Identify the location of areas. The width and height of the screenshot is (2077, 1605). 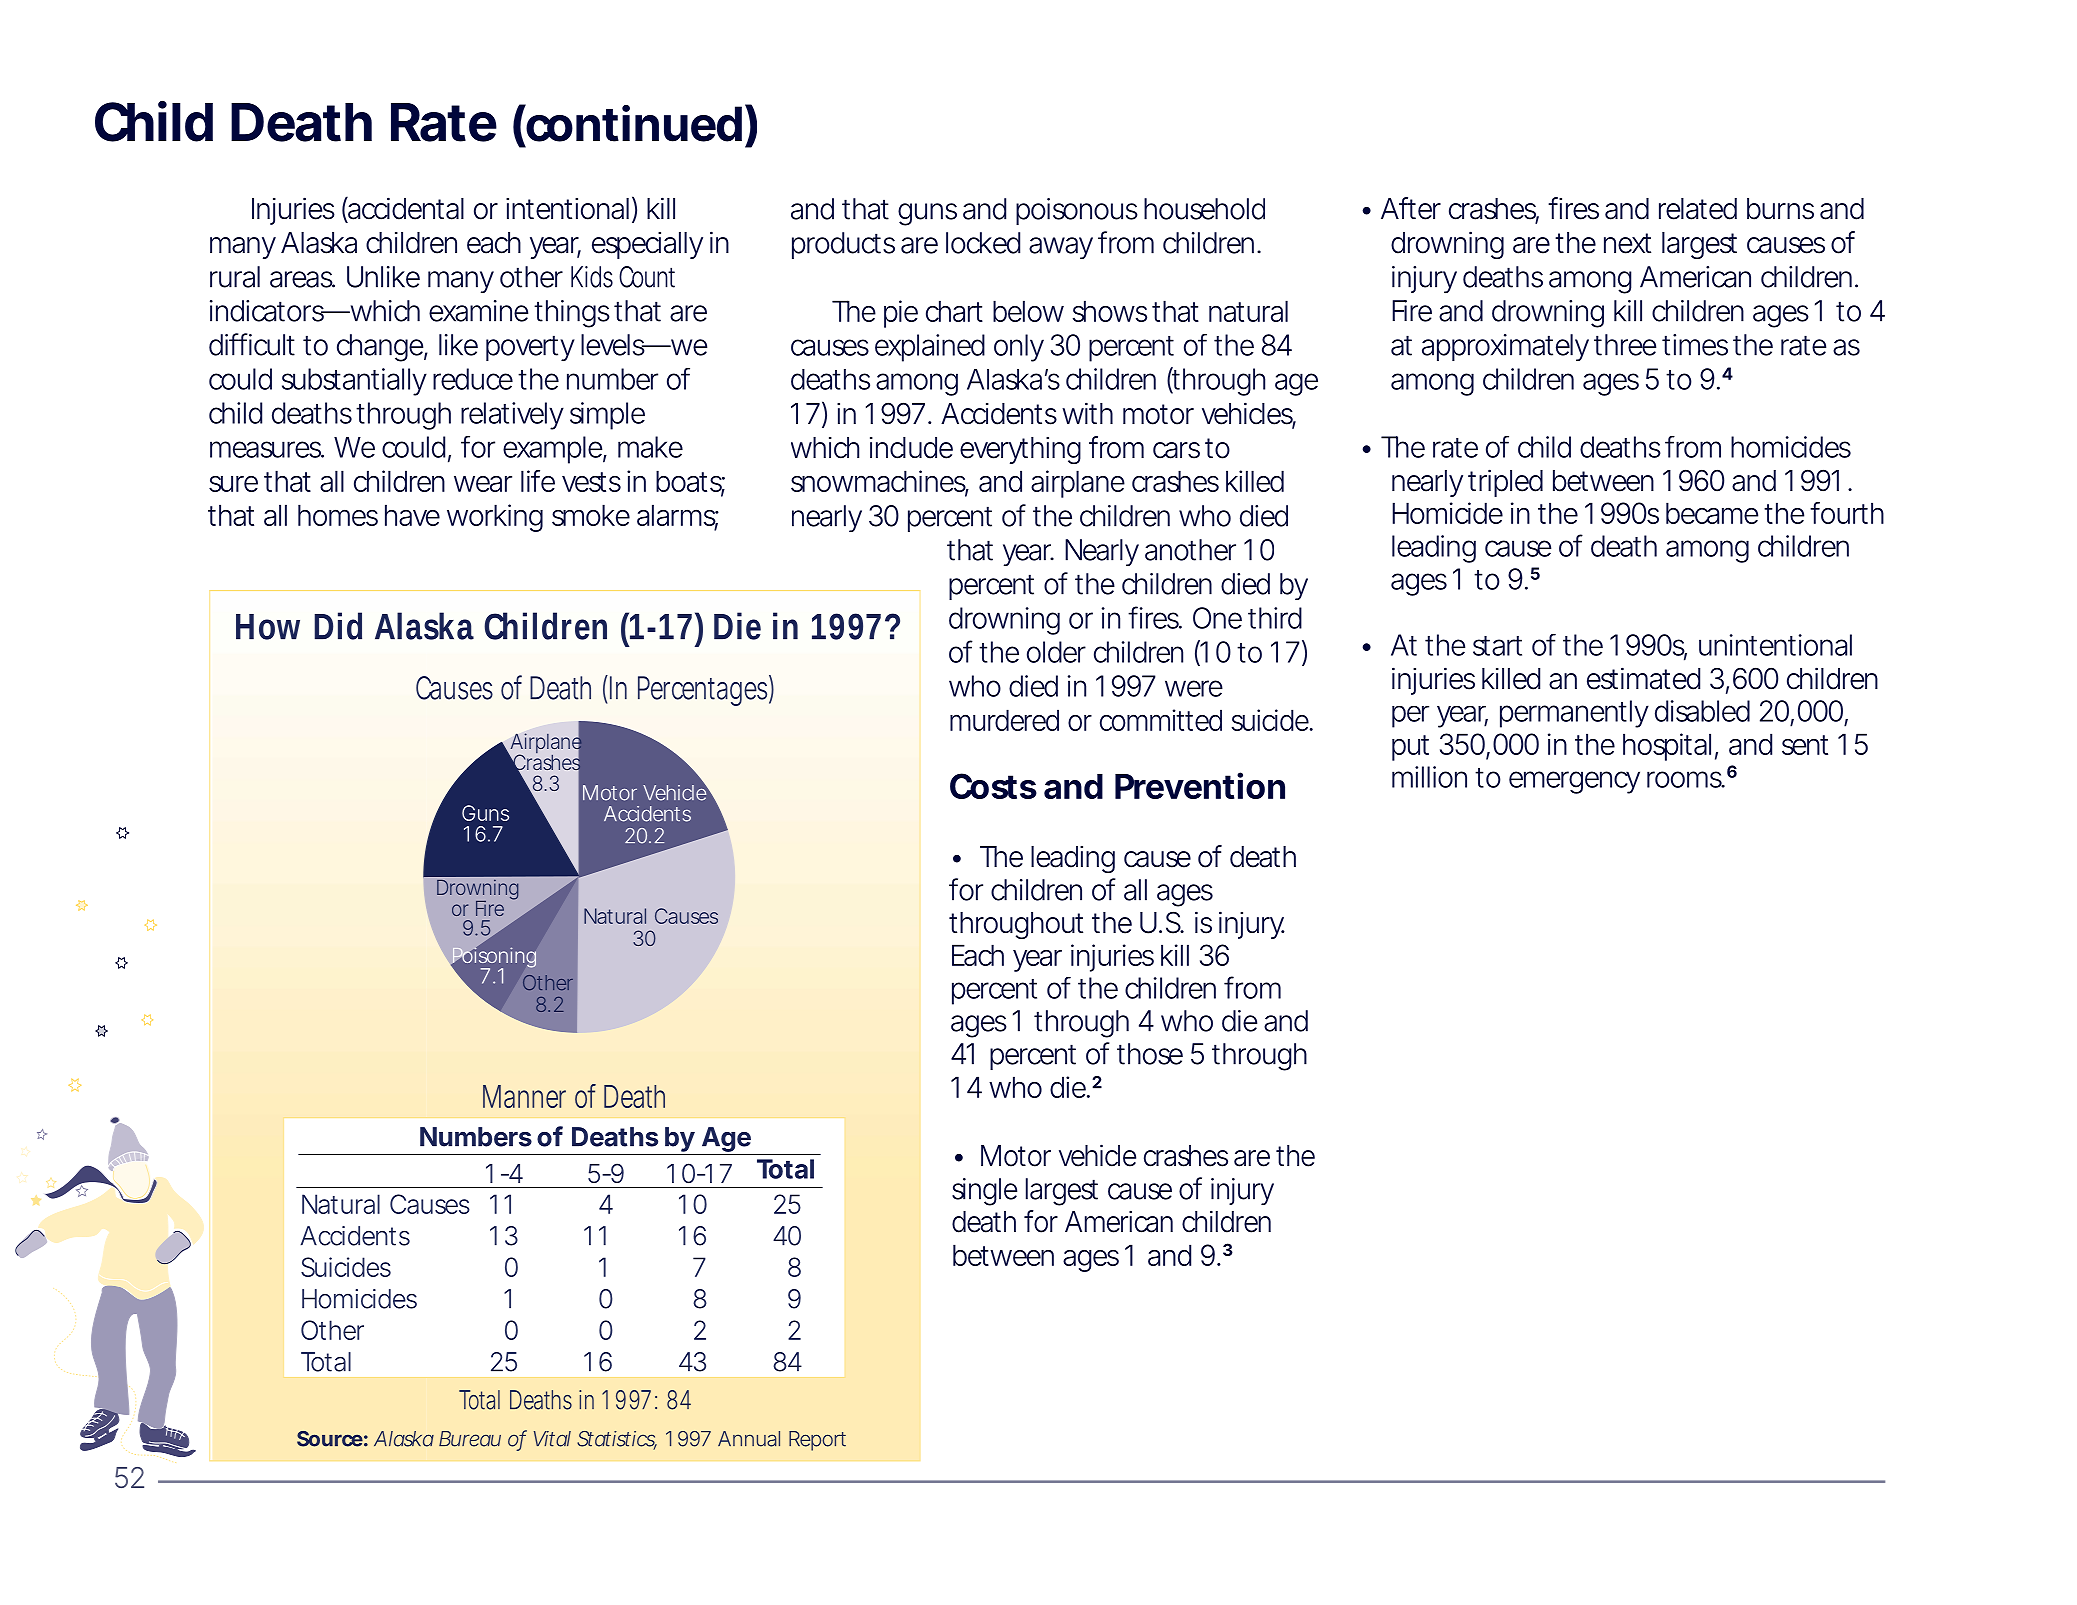
(302, 279).
